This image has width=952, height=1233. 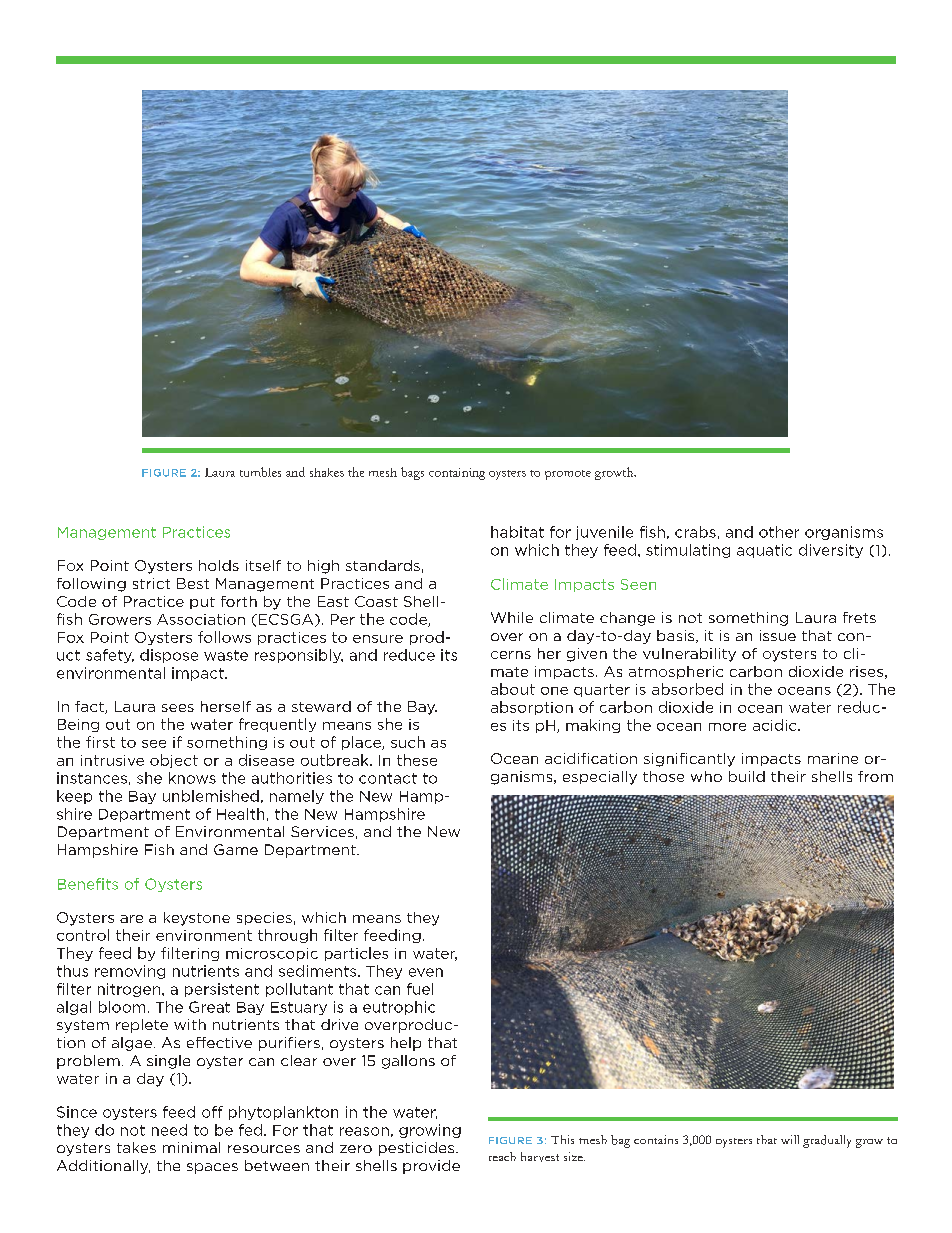 What do you see at coordinates (260, 472) in the image?
I see `tumbles` at bounding box center [260, 472].
